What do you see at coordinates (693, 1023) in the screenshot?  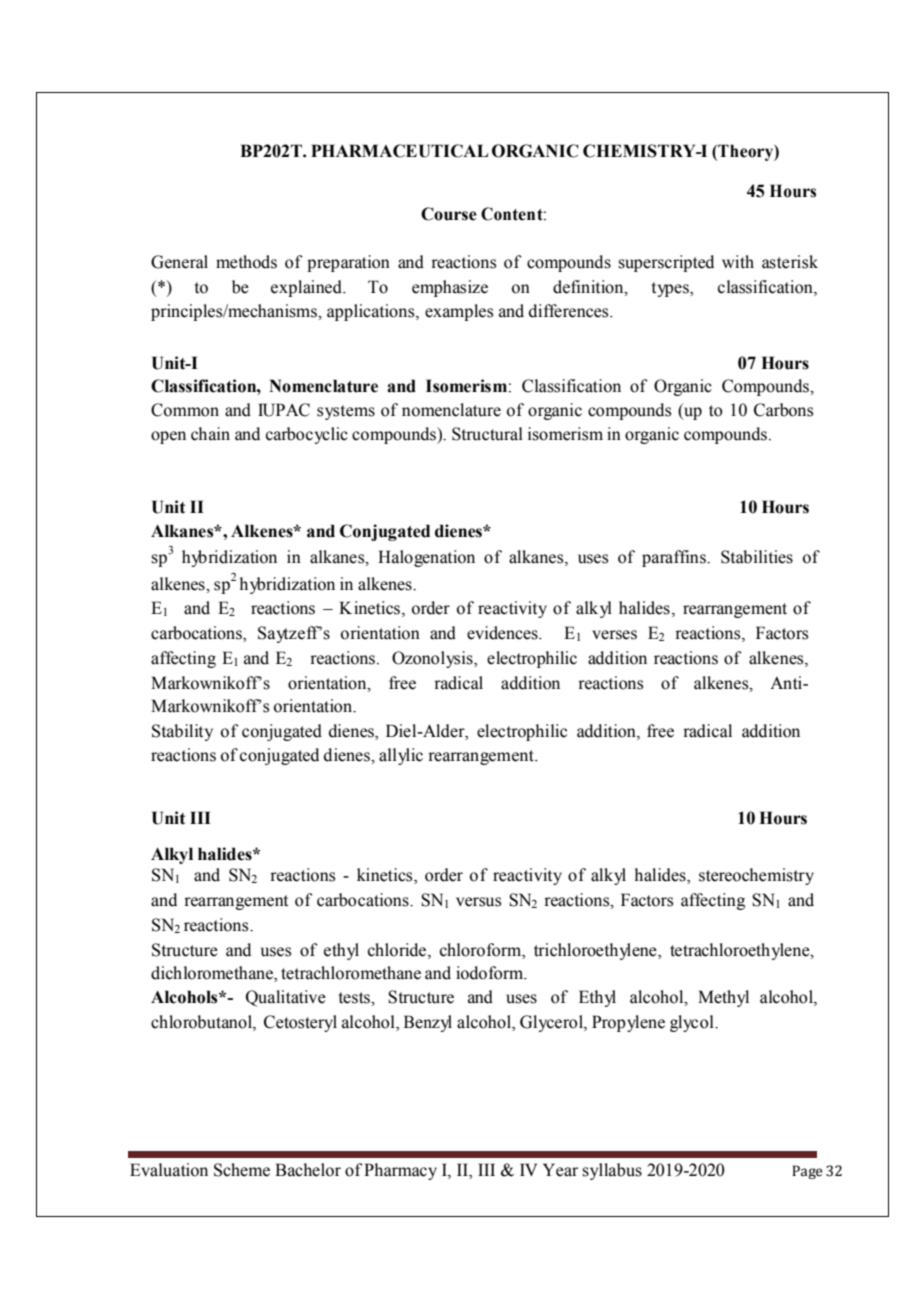 I see `glycol` at bounding box center [693, 1023].
